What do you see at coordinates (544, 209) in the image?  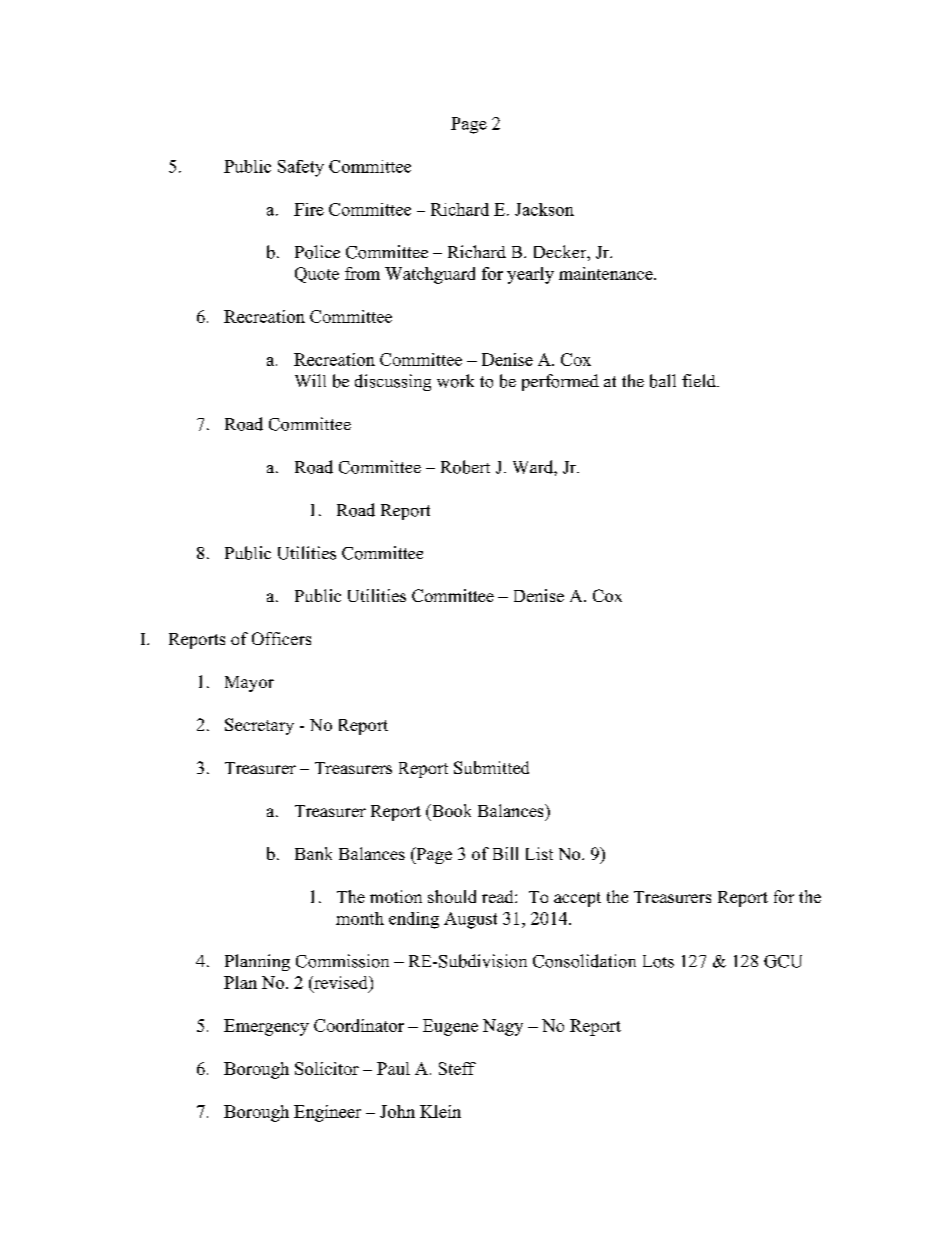 I see `Jackson` at bounding box center [544, 209].
